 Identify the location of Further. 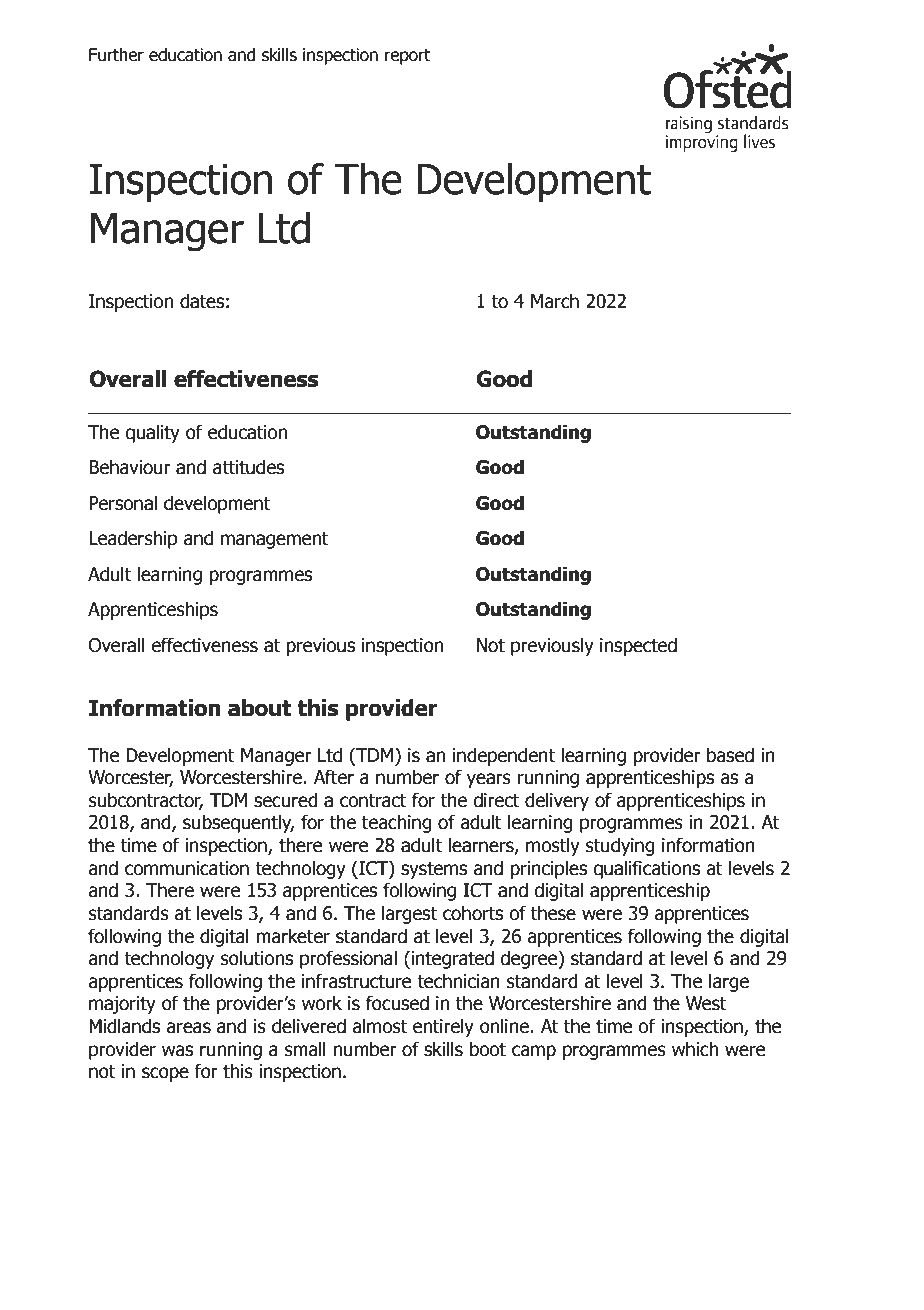
(116, 54).
